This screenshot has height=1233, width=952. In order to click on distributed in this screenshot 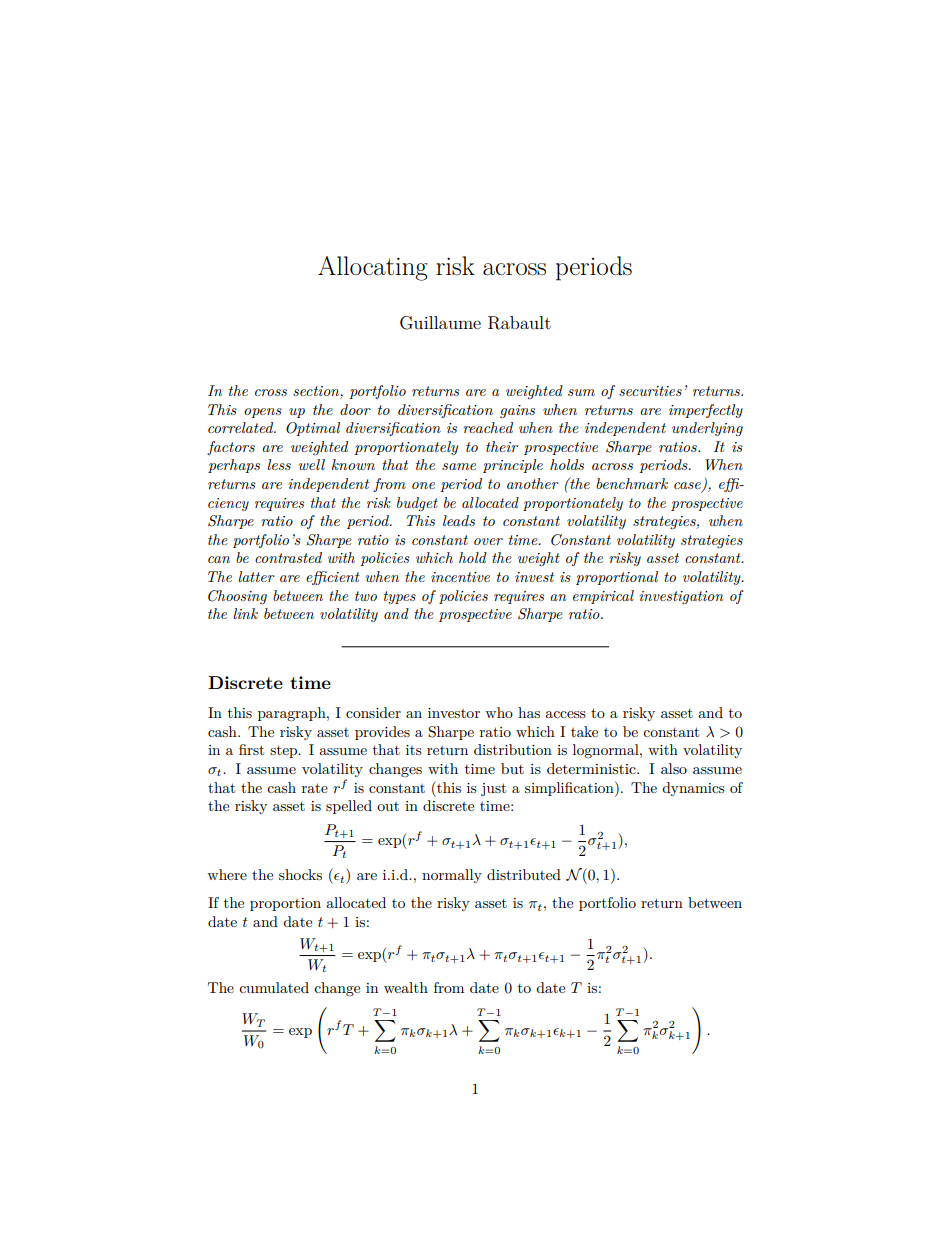, I will do `click(524, 874)`.
